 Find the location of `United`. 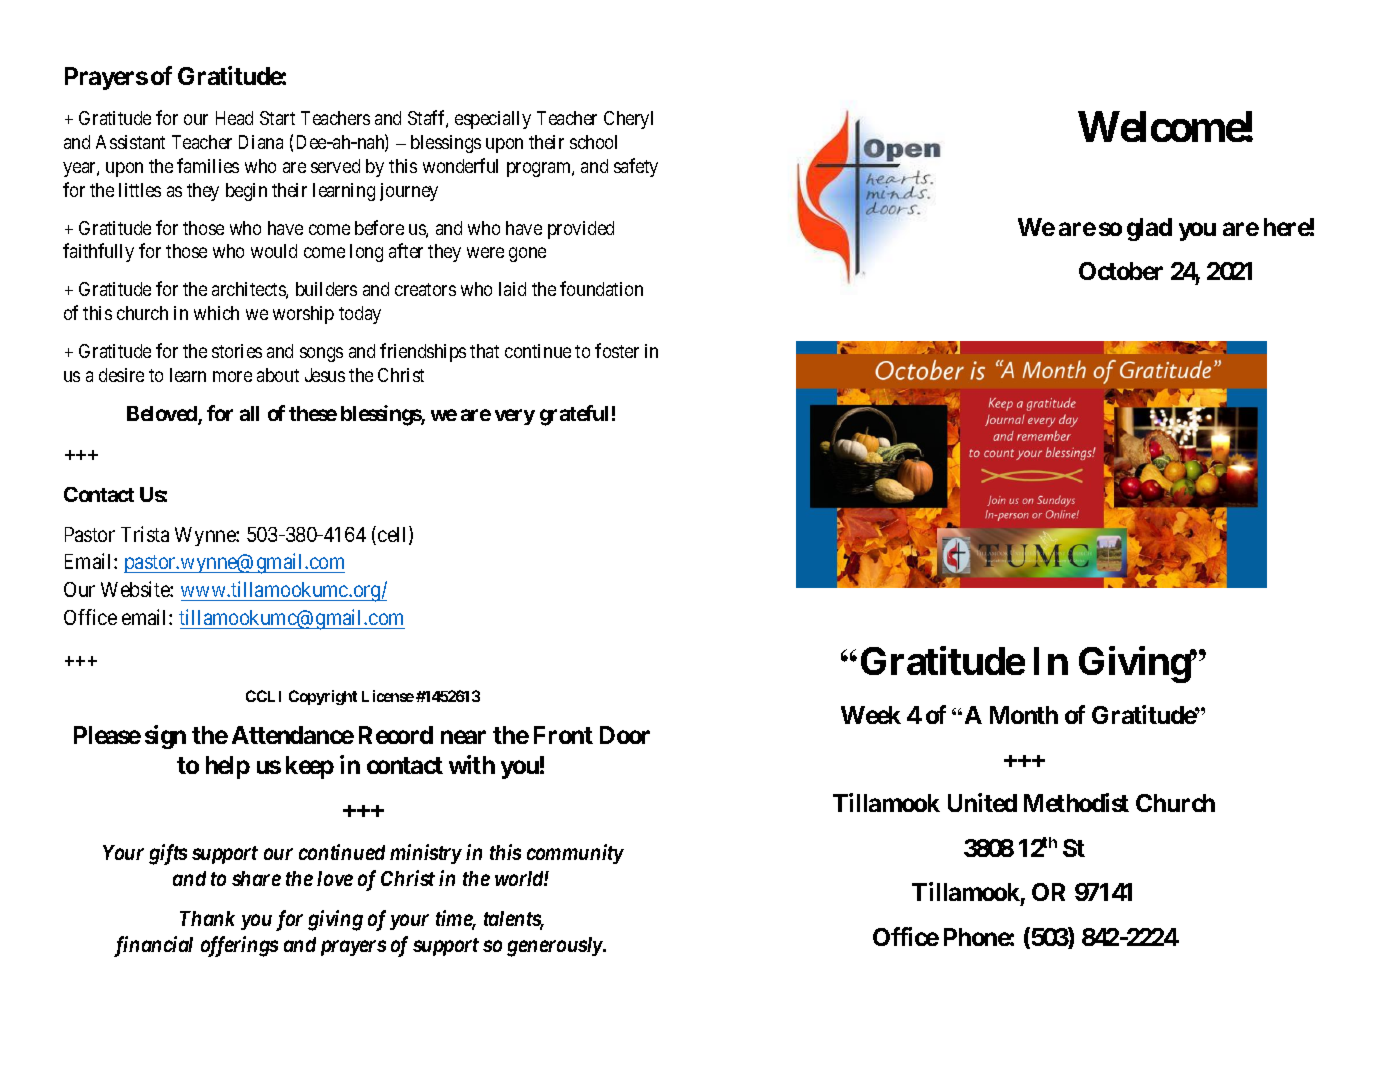

United is located at coordinates (982, 802).
